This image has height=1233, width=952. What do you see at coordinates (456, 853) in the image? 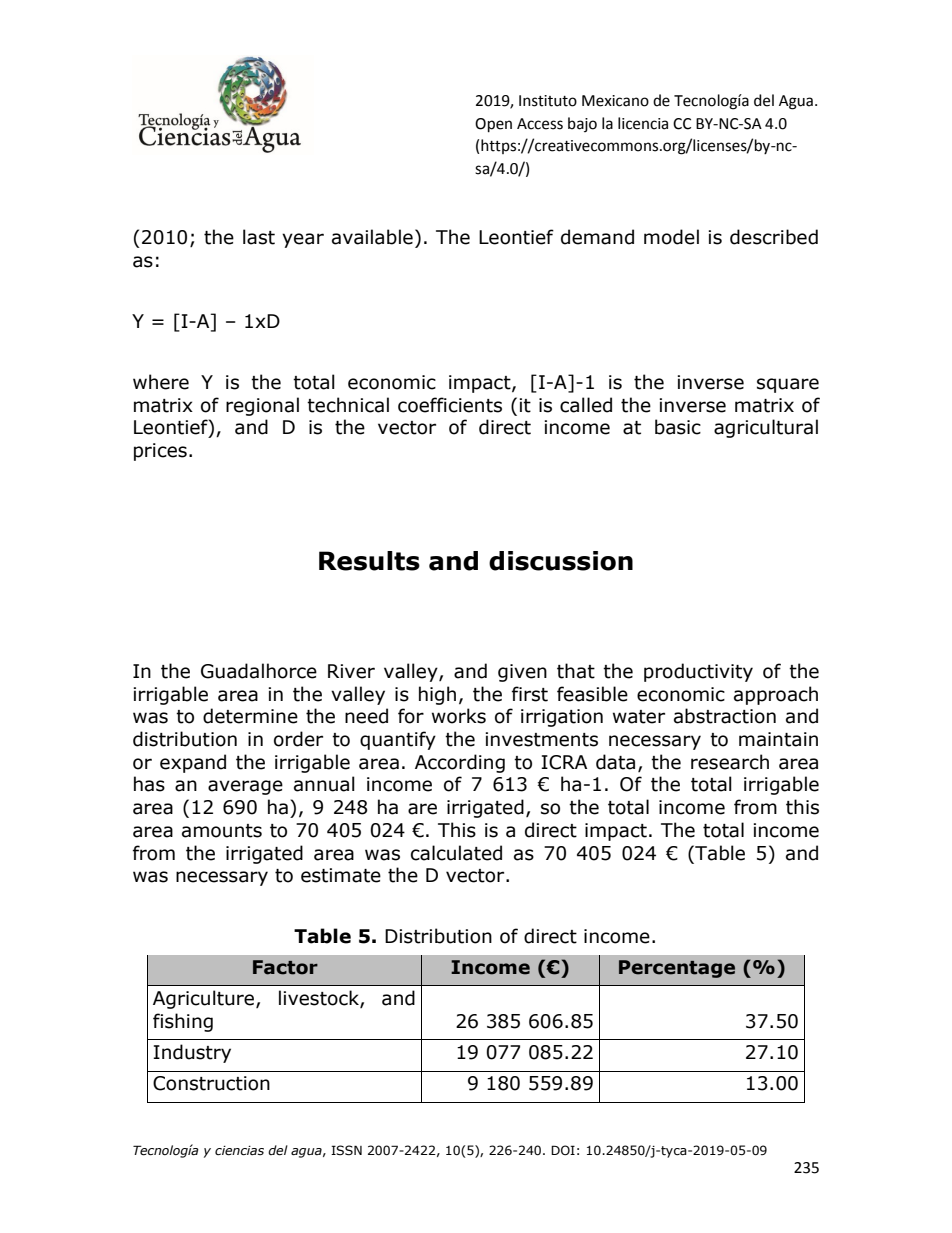
I see `calculated` at bounding box center [456, 853].
